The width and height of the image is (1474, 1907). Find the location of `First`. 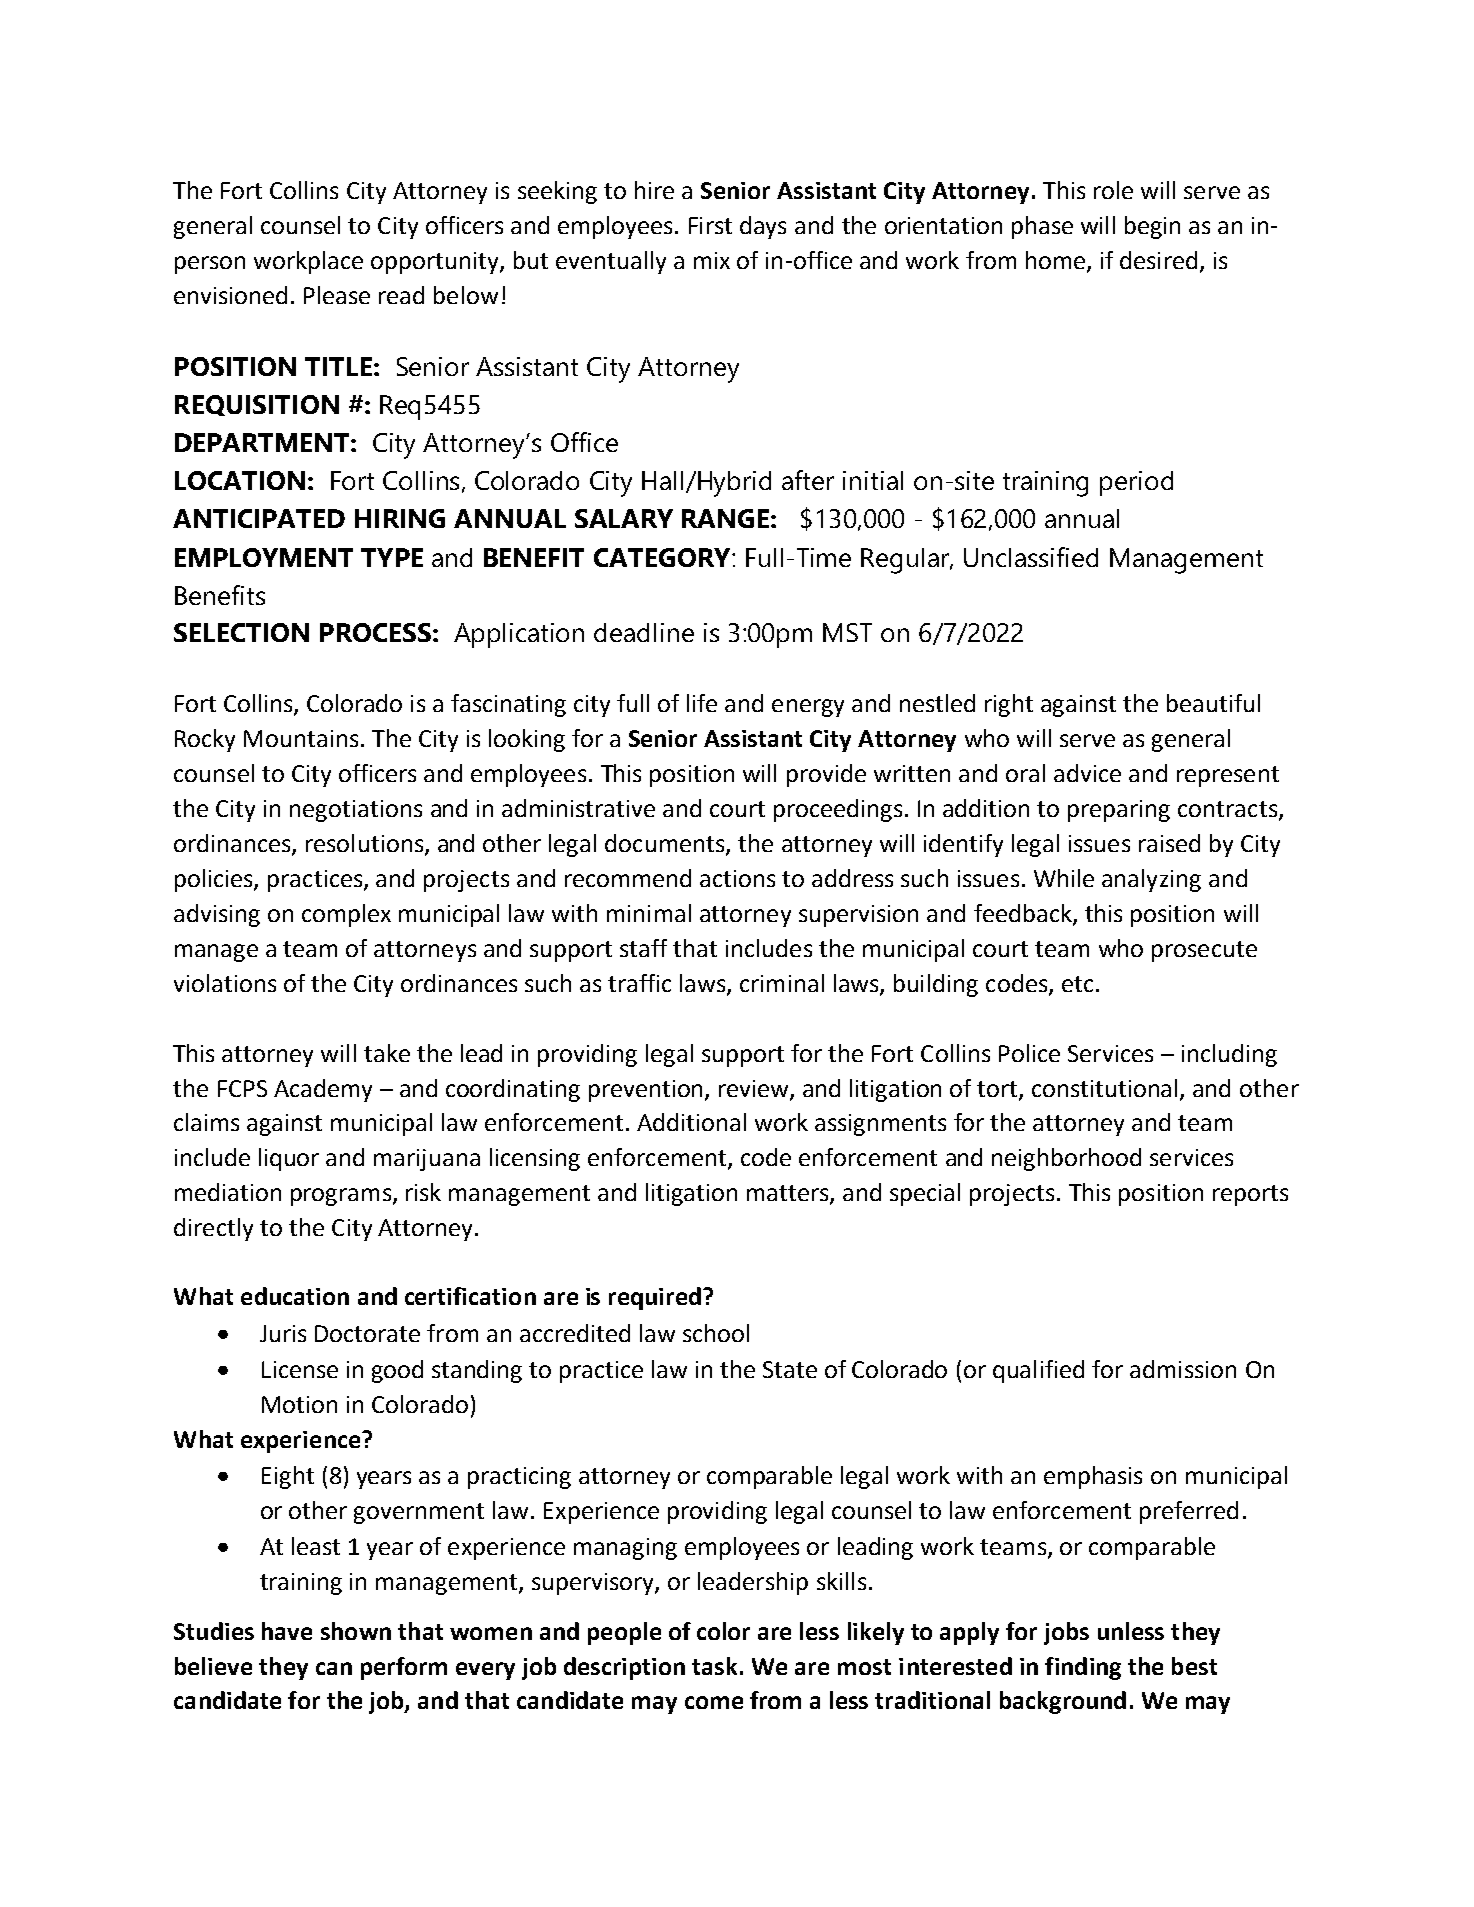

First is located at coordinates (710, 225).
